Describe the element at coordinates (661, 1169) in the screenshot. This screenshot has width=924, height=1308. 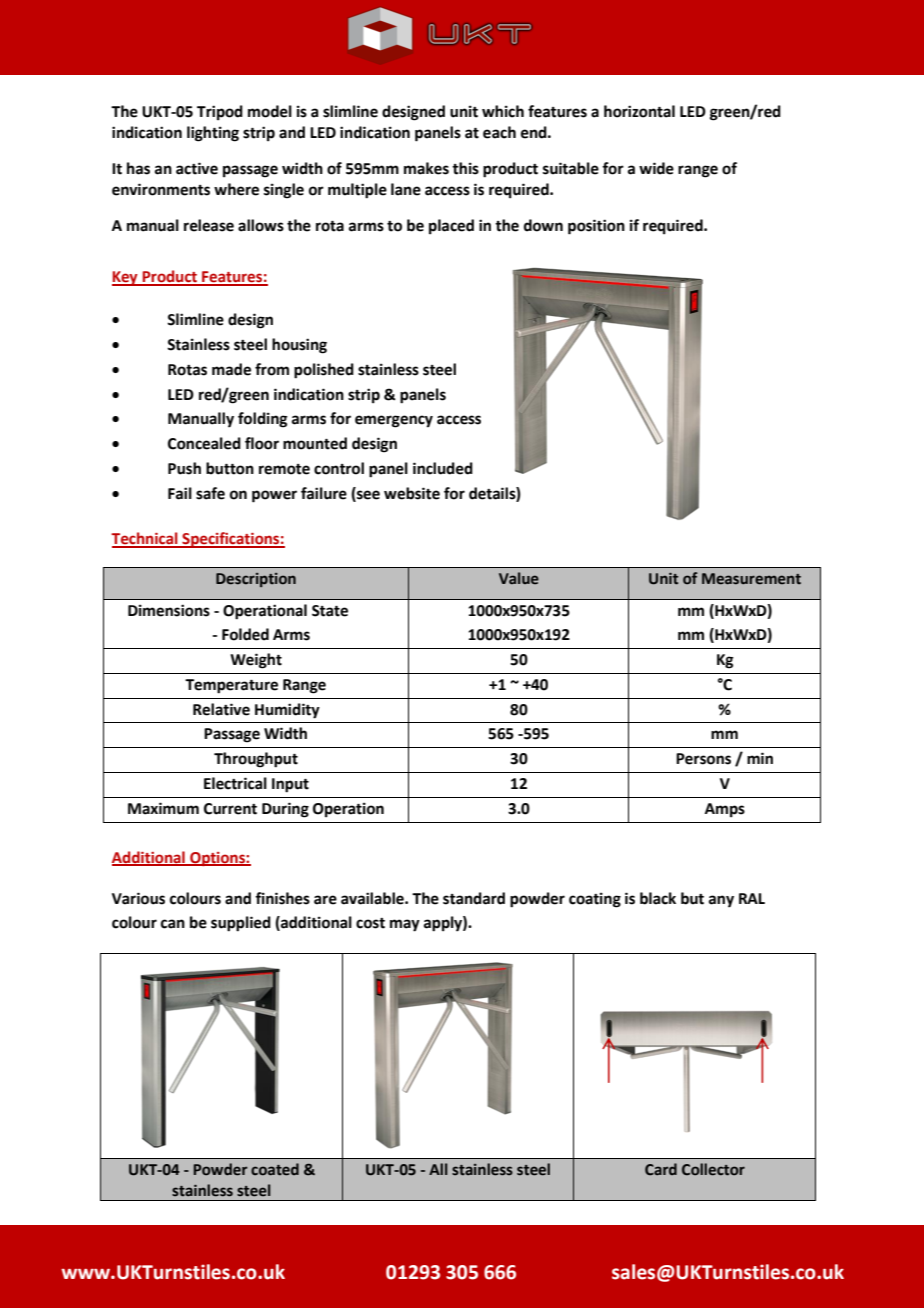
I see `Card` at that location.
